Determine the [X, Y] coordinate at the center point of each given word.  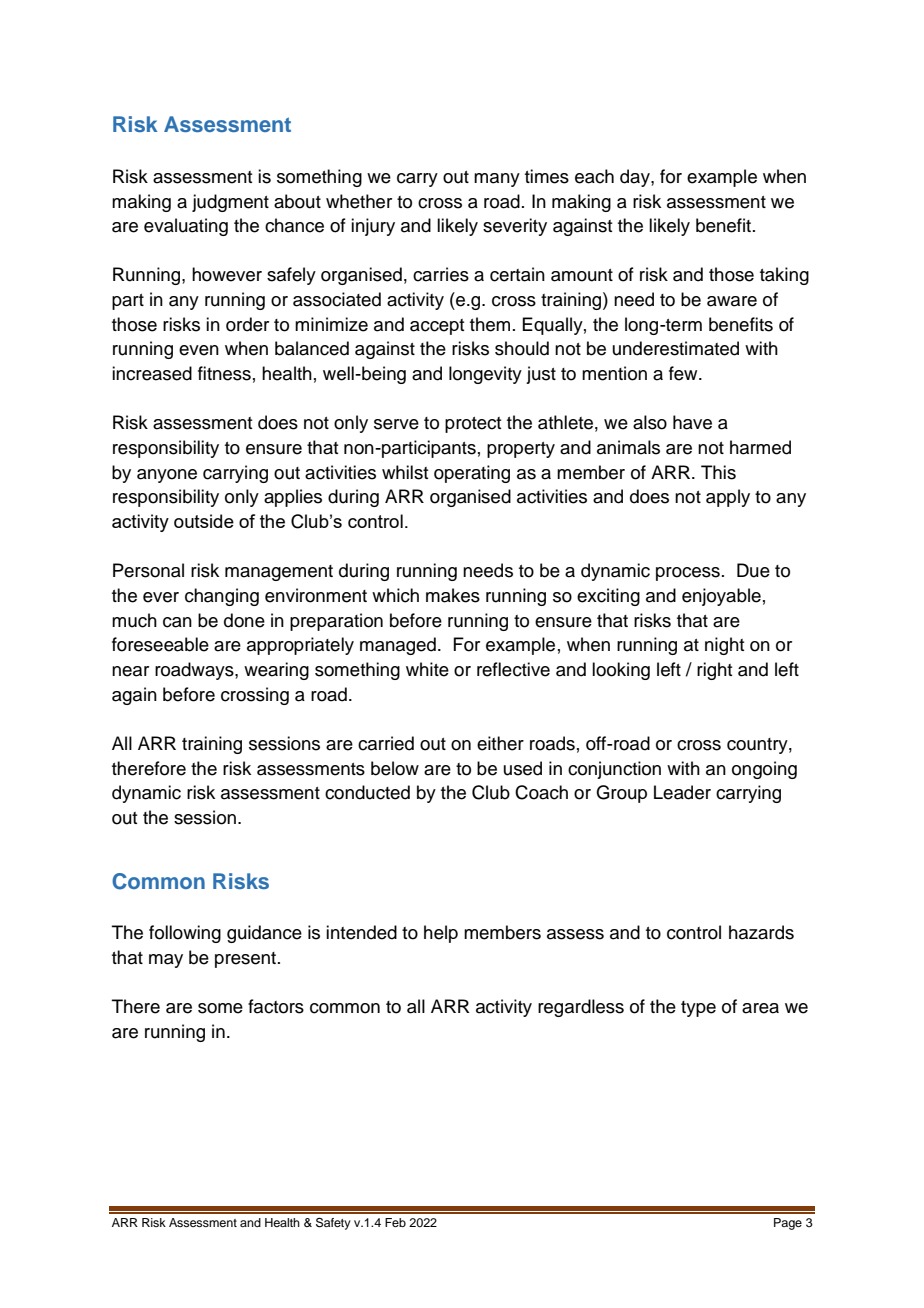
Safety [333, 1224]
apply [728, 498]
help [441, 934]
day [636, 178]
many [497, 180]
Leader [682, 792]
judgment [230, 203]
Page [788, 1224]
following [185, 934]
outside [204, 521]
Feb [395, 1222]
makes [453, 595]
